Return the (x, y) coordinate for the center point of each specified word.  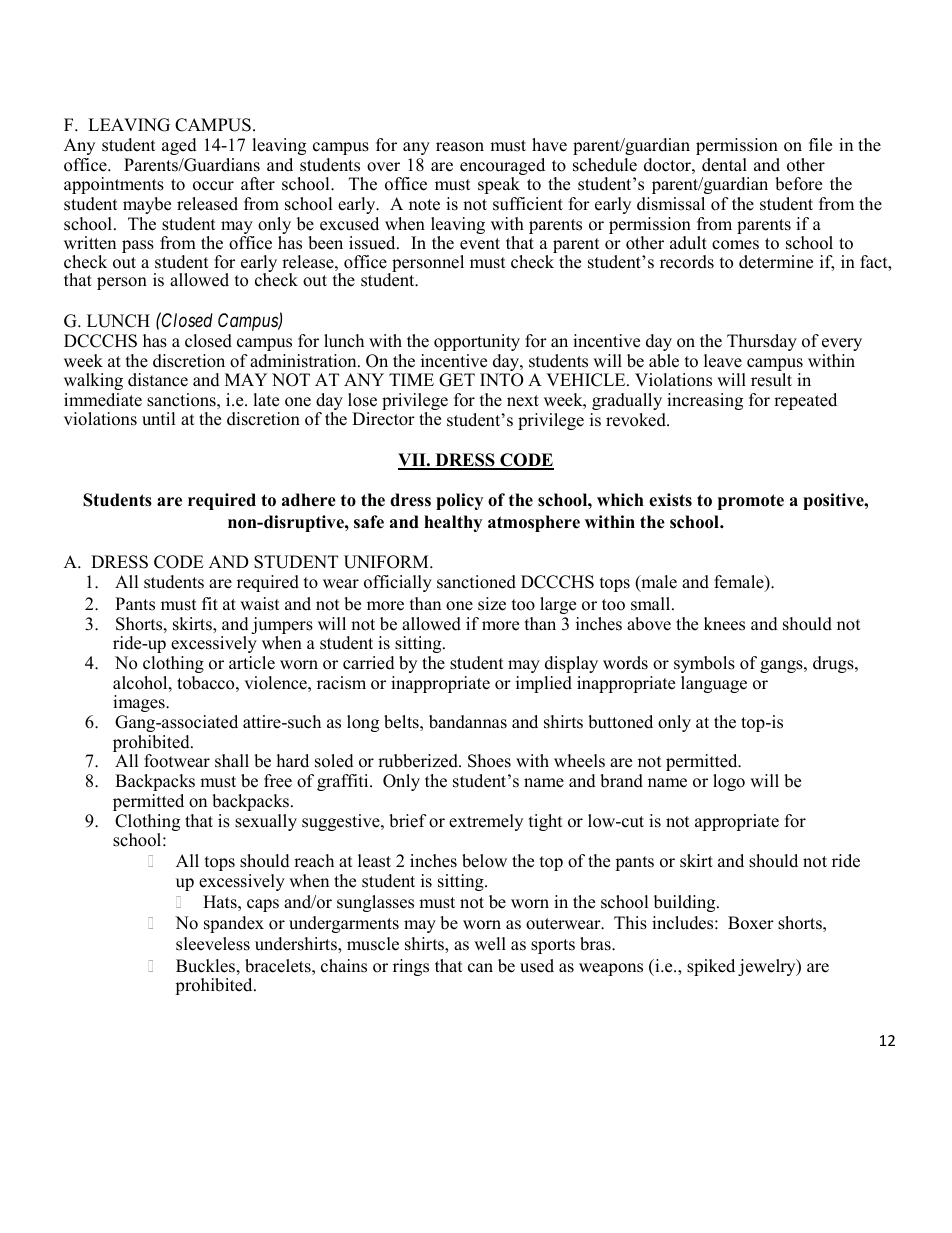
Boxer (751, 923)
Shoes (489, 761)
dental (724, 165)
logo (729, 782)
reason (460, 147)
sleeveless (213, 944)
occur (213, 186)
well (490, 944)
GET (457, 380)
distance (158, 380)
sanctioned (476, 582)
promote (751, 502)
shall (232, 761)
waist (260, 604)
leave (723, 361)
